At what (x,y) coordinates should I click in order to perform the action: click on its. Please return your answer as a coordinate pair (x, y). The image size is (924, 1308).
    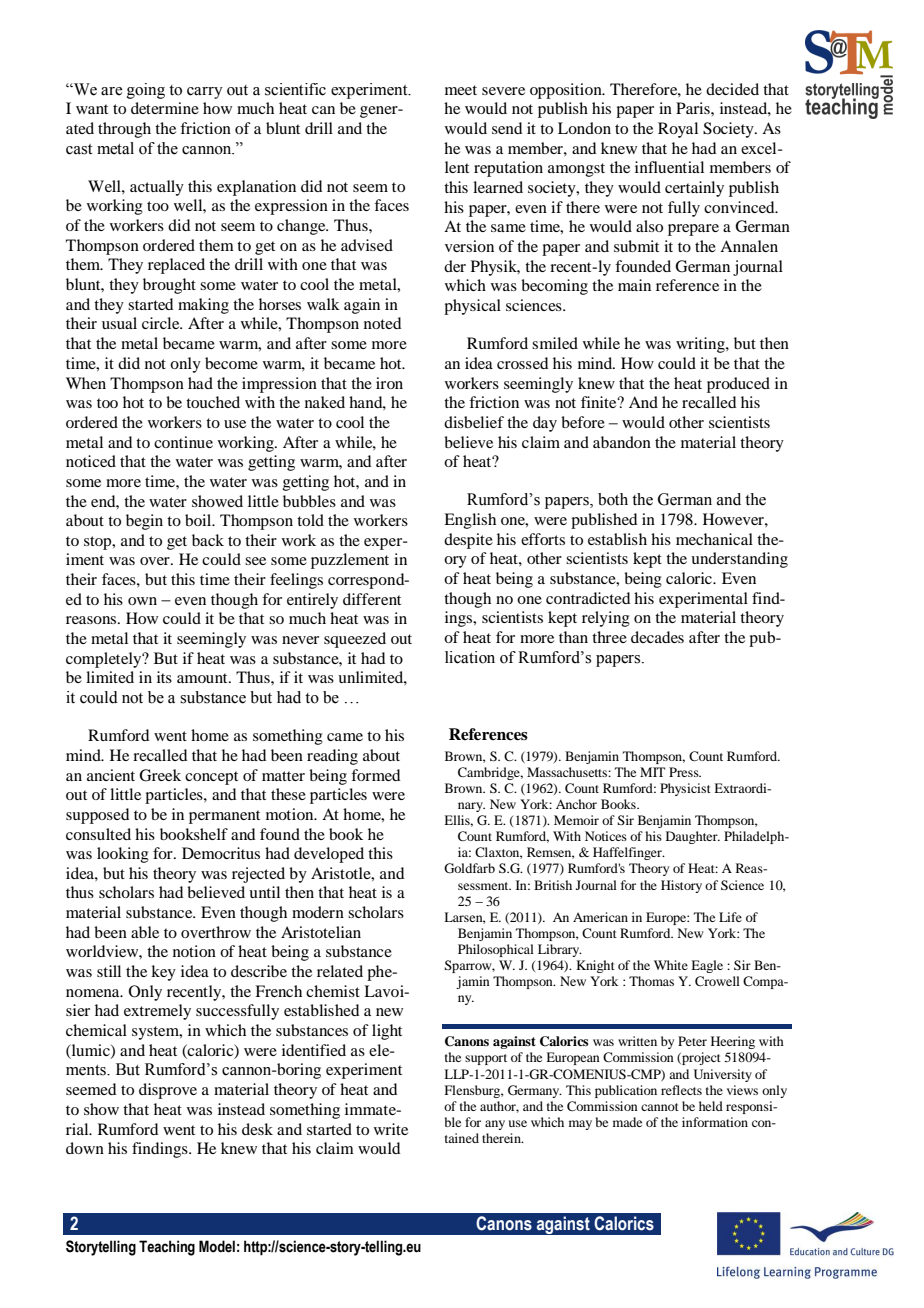
    Looking at the image, I should click on (164, 677).
